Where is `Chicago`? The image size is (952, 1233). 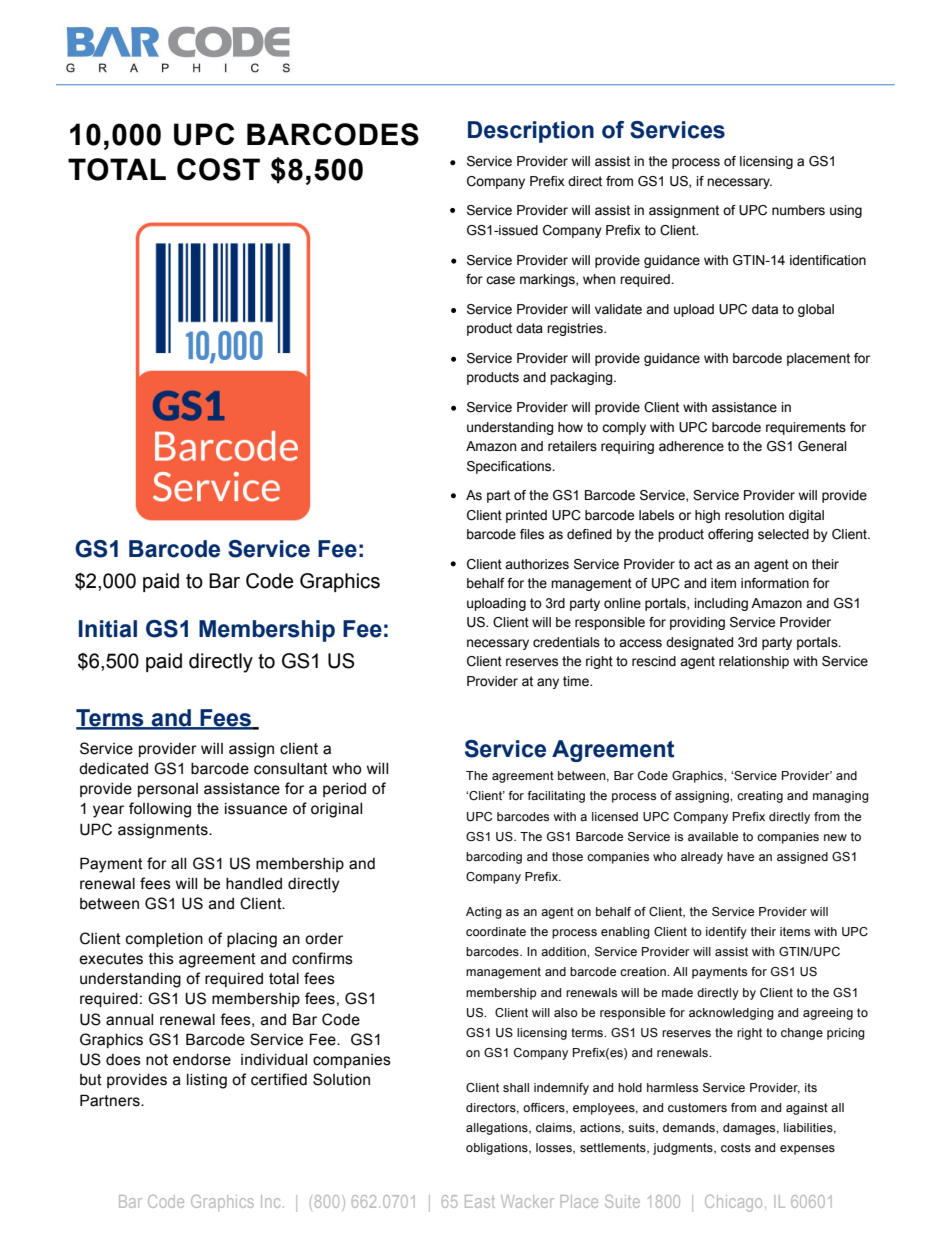 Chicago is located at coordinates (733, 1203).
